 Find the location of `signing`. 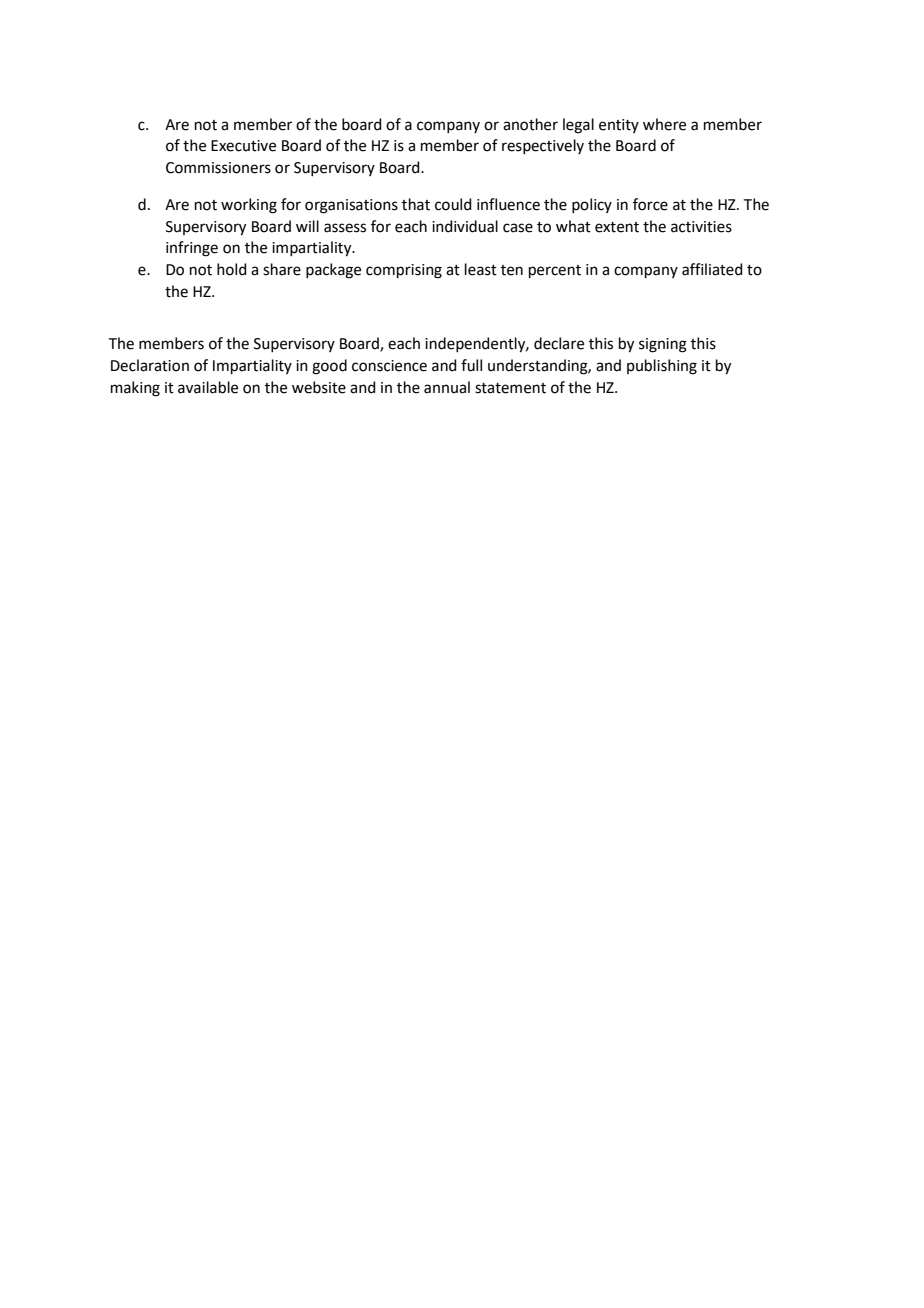

signing is located at coordinates (663, 345).
